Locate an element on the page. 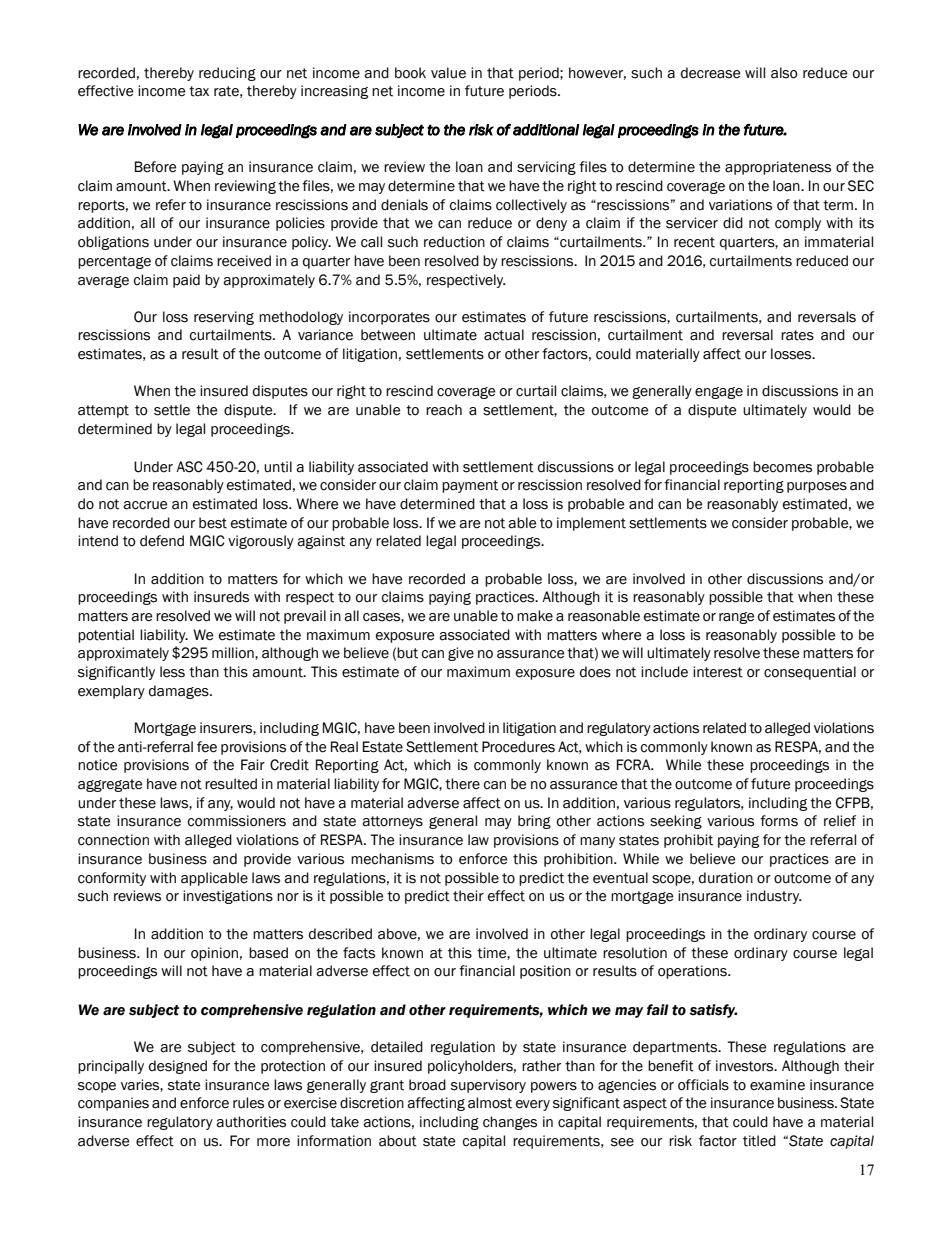 The image size is (952, 1233). bring is located at coordinates (534, 822).
